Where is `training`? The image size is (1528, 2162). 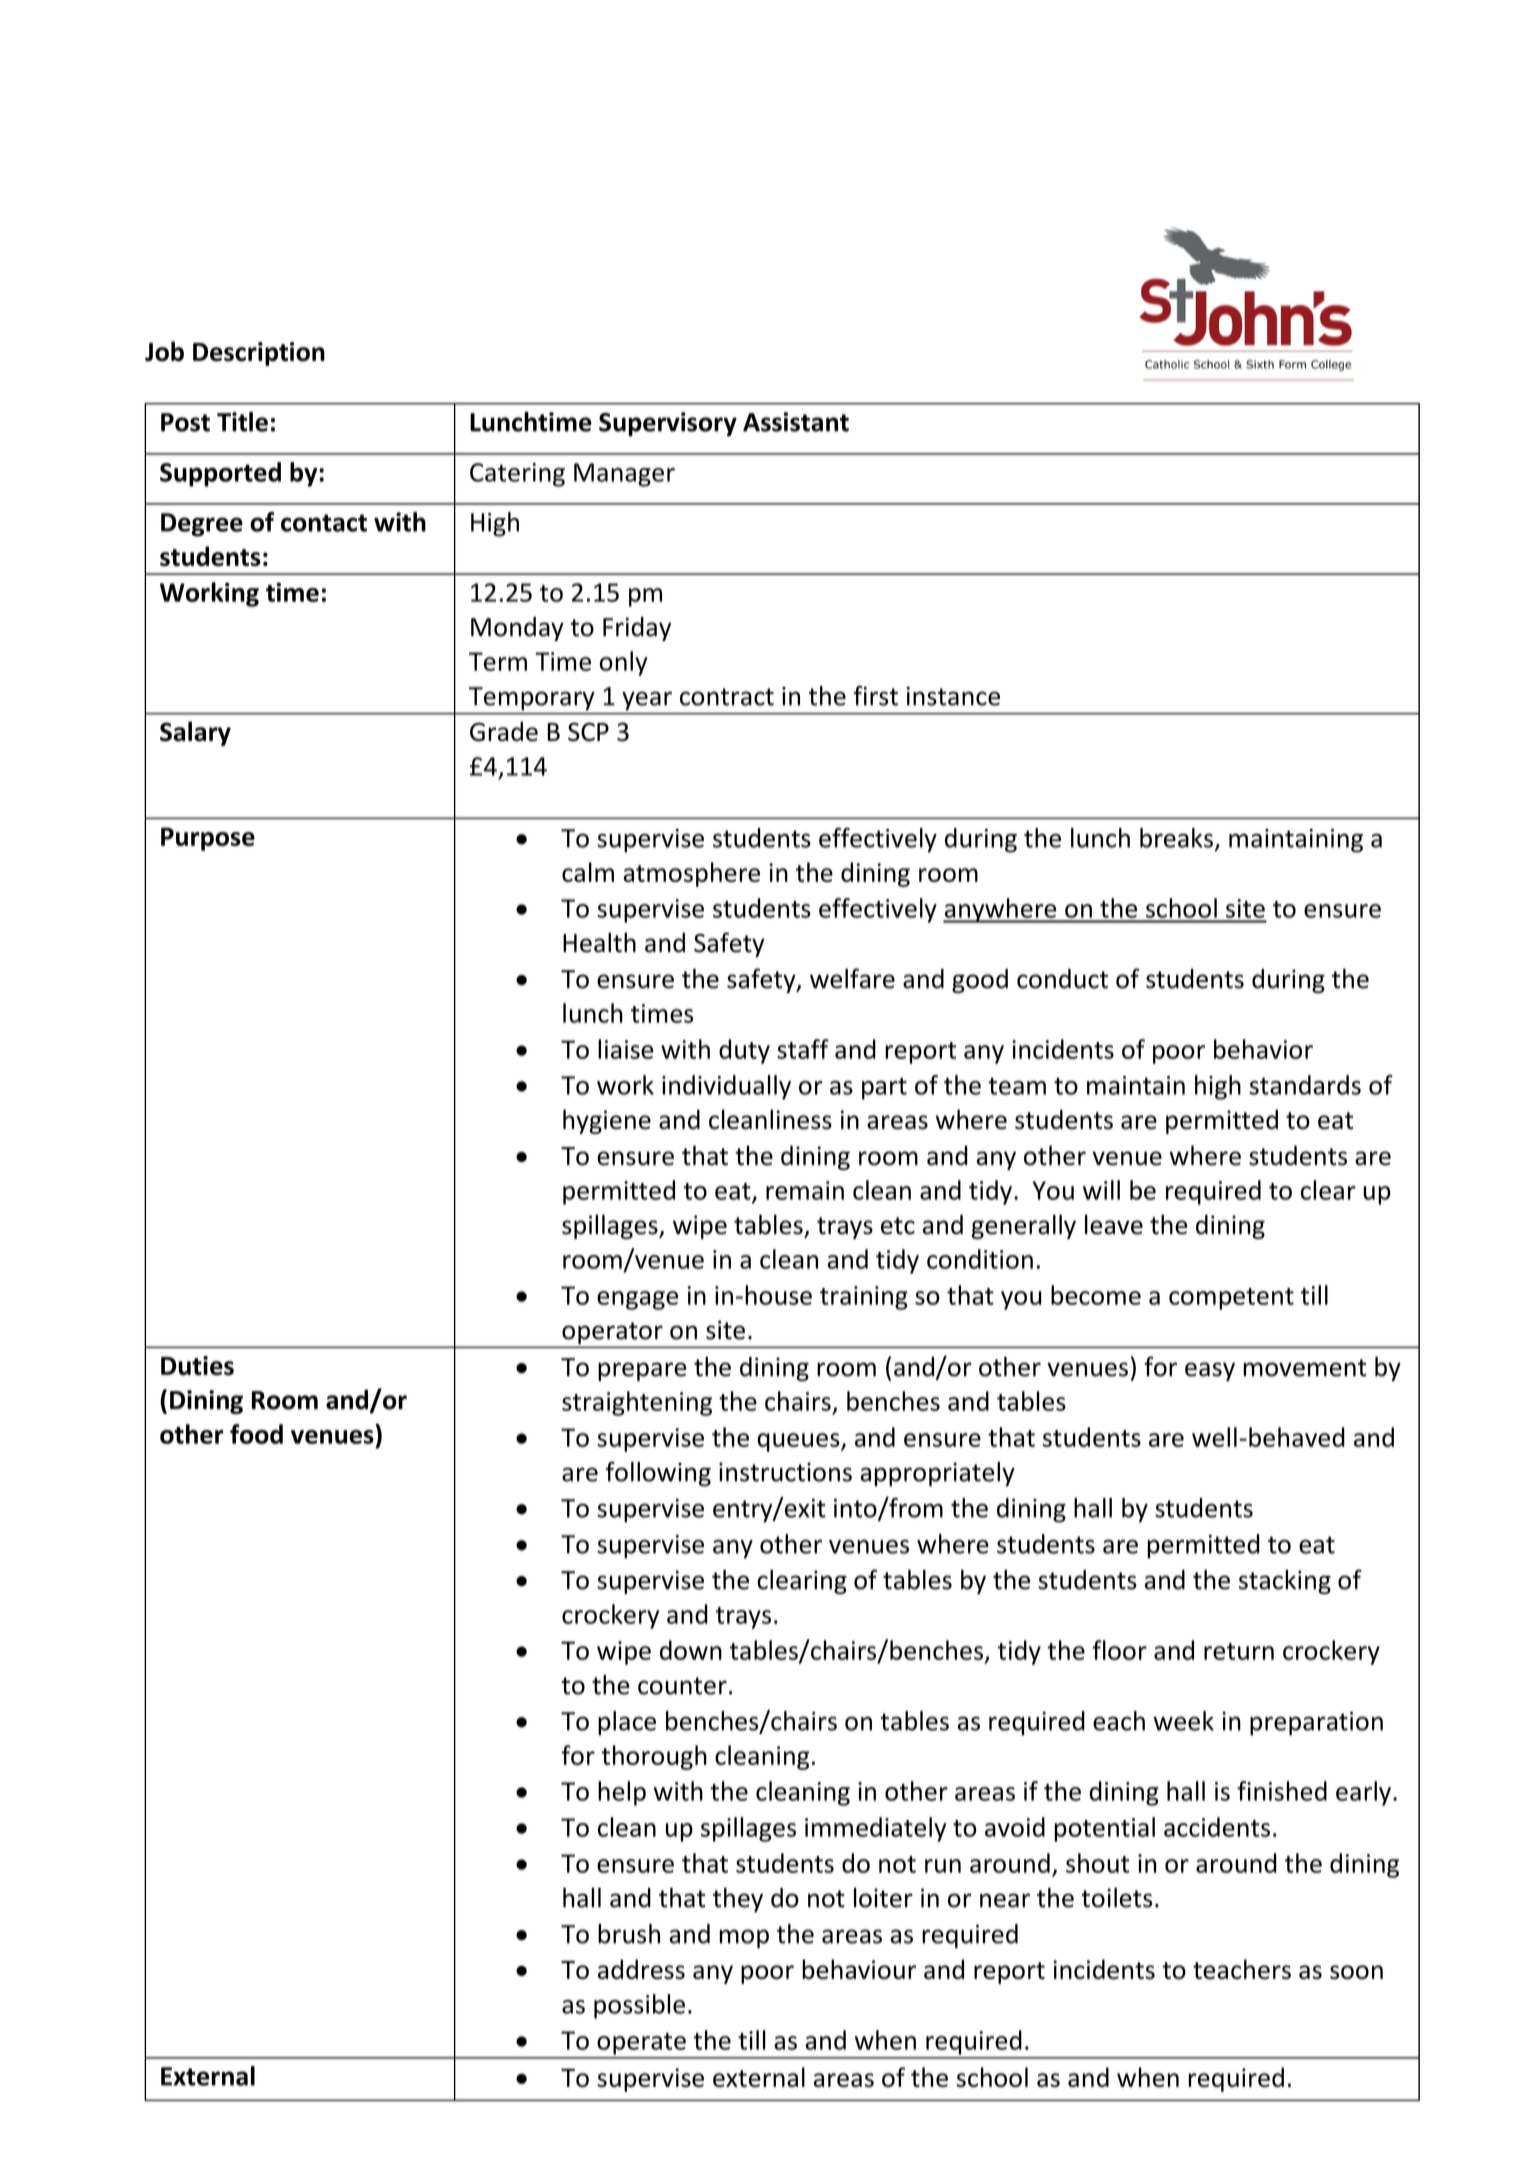 training is located at coordinates (864, 1298).
